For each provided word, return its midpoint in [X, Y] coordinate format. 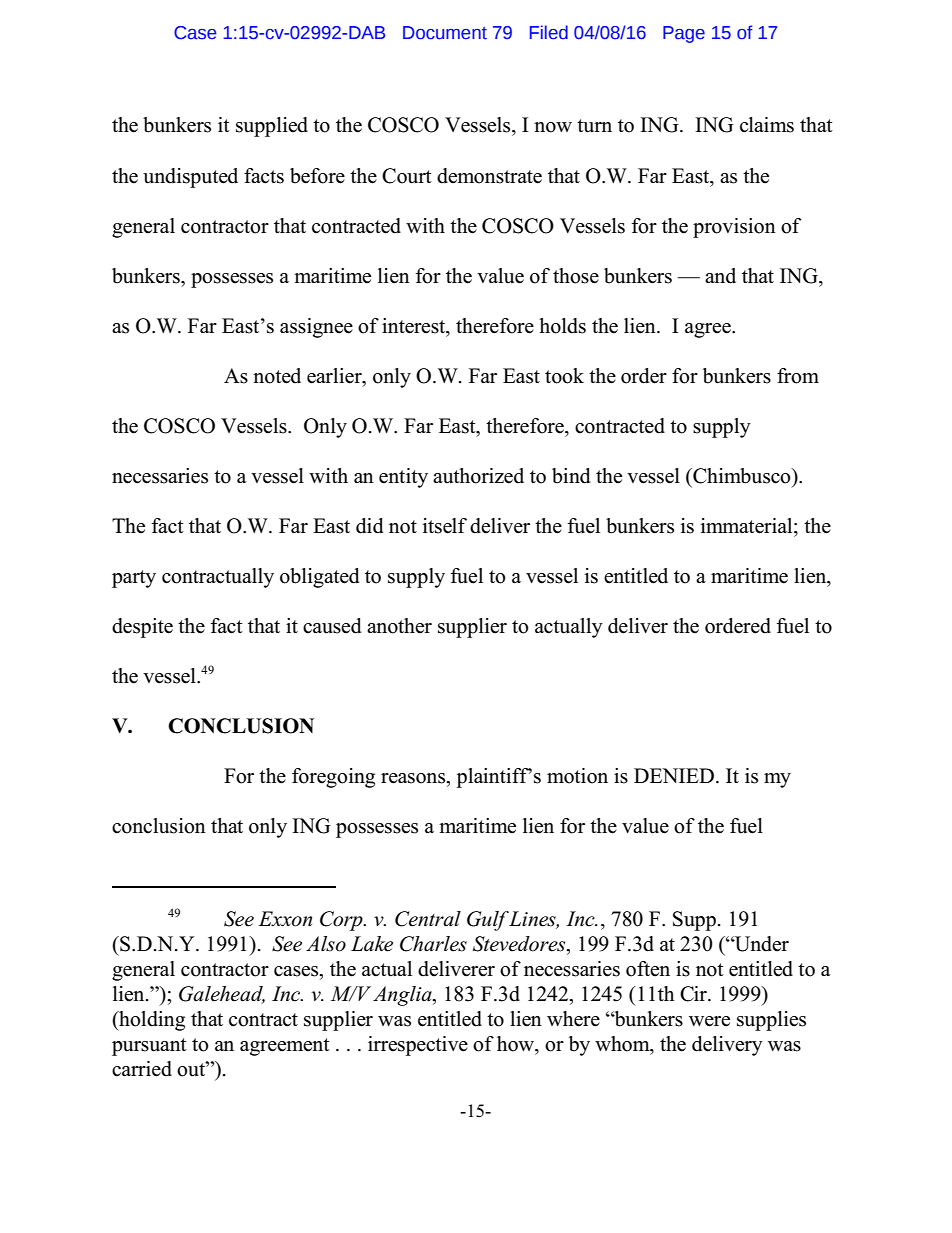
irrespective [418, 1046]
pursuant [149, 1047]
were [709, 1021]
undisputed [190, 178]
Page [684, 34]
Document [445, 33]
